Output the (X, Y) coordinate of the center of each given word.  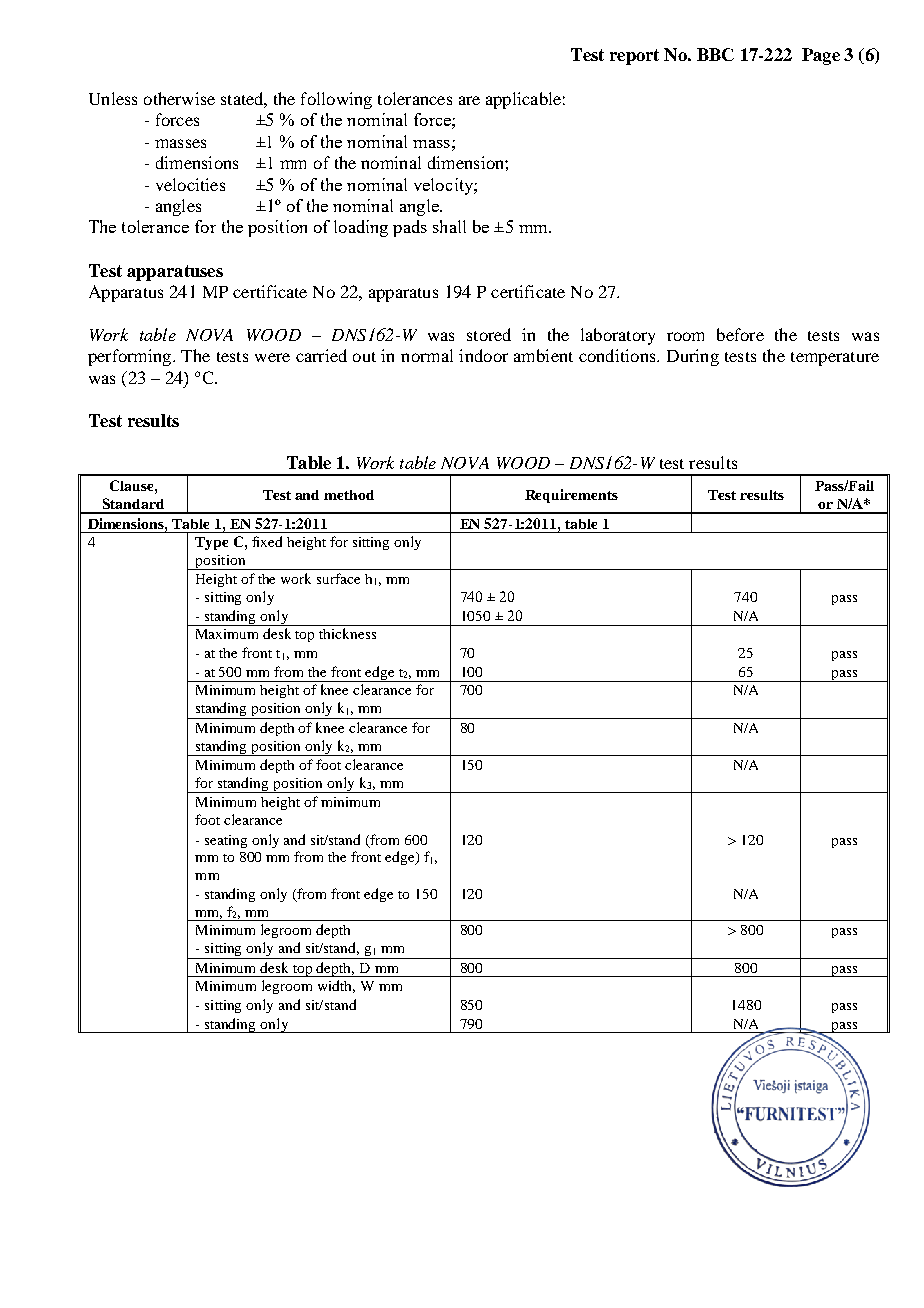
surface (338, 578)
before (740, 334)
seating (226, 841)
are (469, 100)
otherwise (179, 98)
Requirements (571, 496)
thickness (347, 633)
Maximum (227, 634)
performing (131, 357)
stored (489, 334)
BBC (715, 54)
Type (211, 543)
